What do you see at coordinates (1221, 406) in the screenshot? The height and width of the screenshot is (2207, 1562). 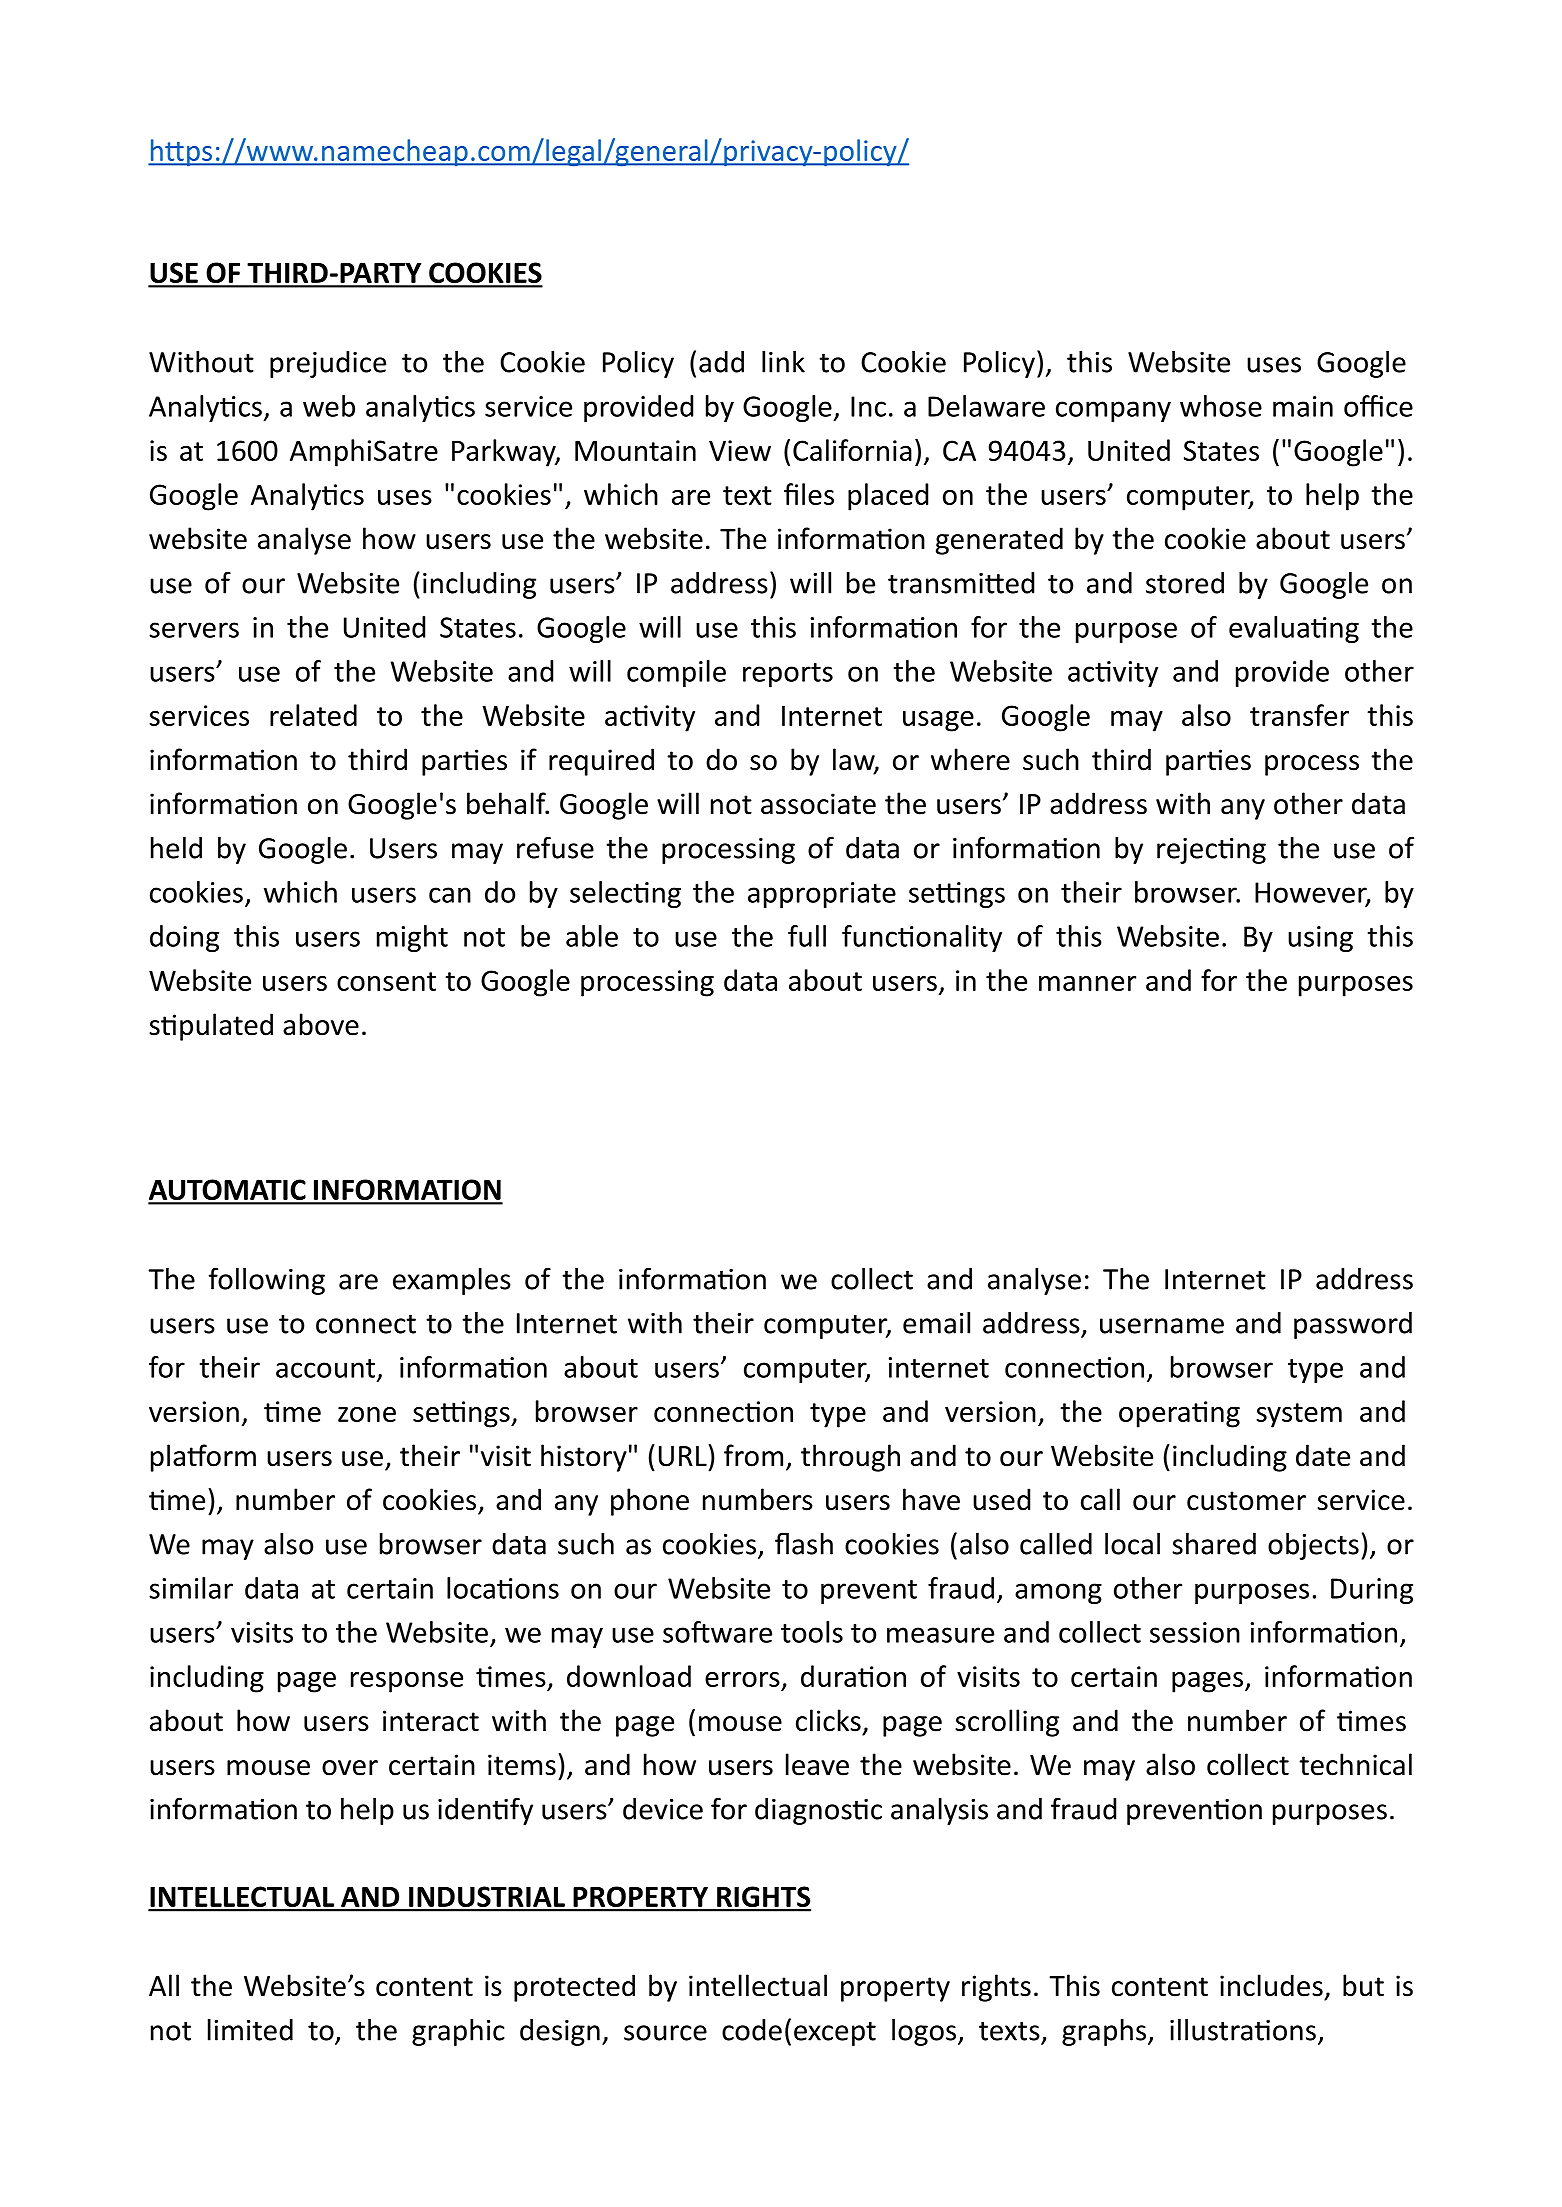 I see `whose` at bounding box center [1221, 406].
